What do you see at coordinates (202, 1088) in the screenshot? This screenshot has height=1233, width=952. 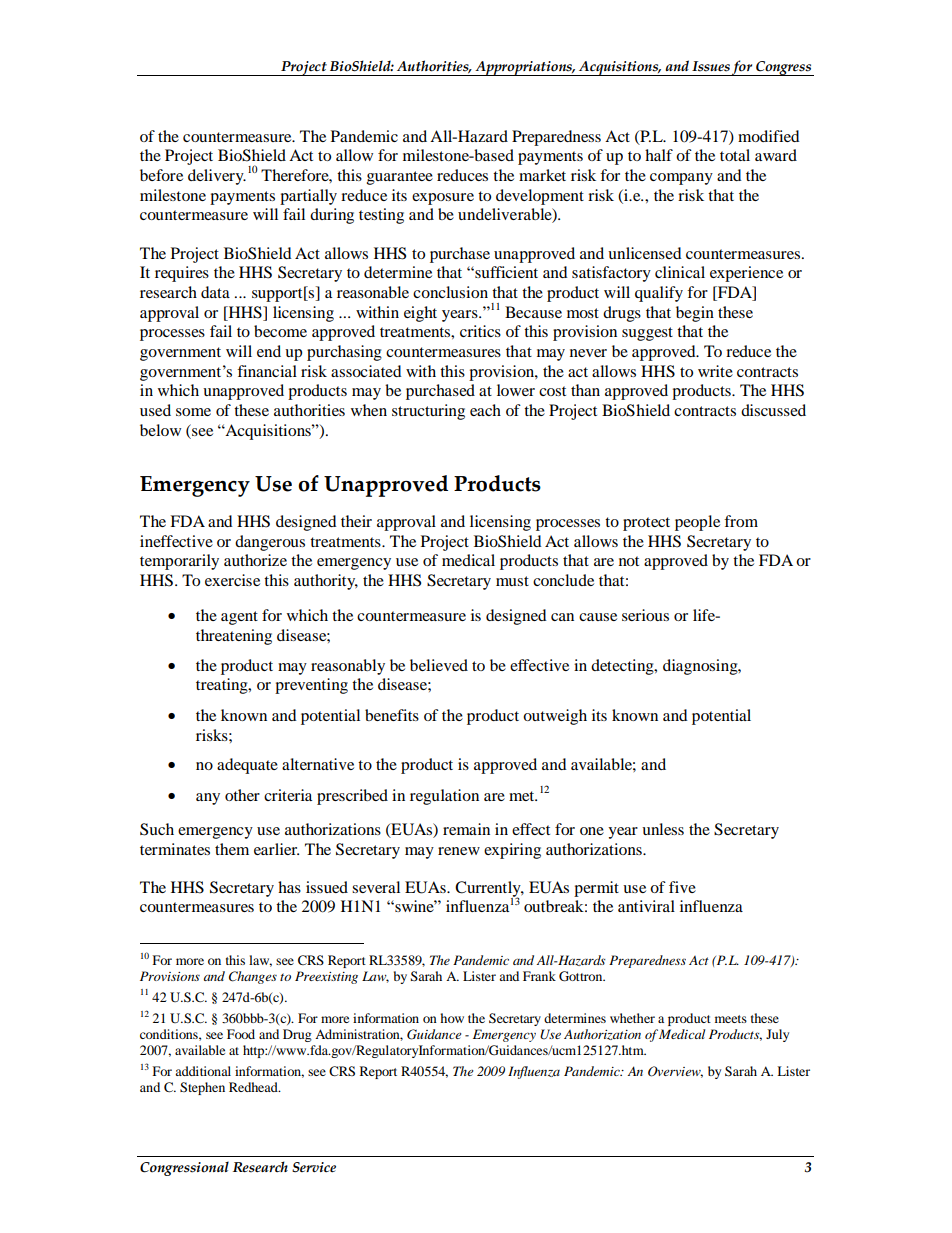 I see `Stephen` at bounding box center [202, 1088].
